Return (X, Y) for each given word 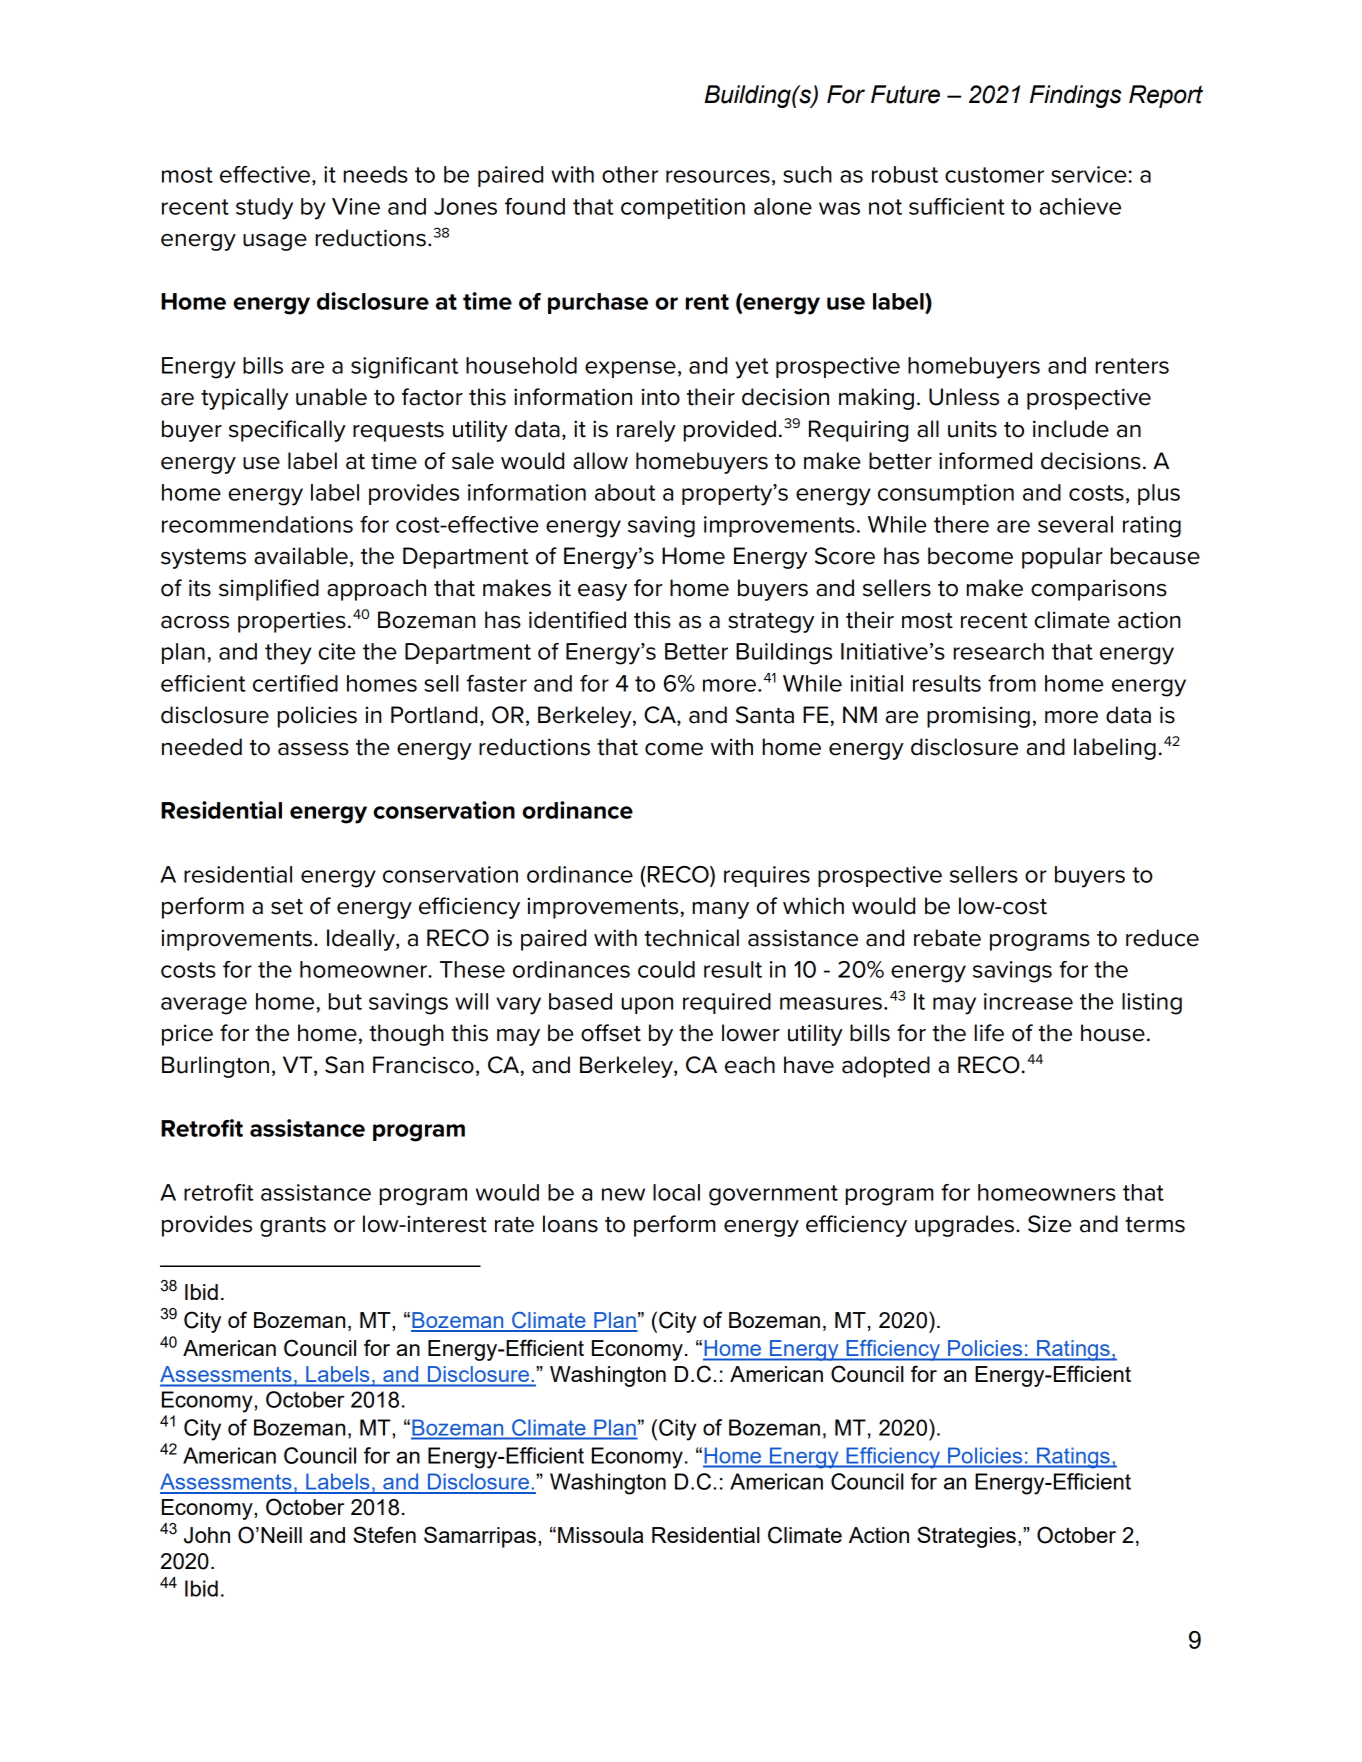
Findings (1076, 96)
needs (376, 174)
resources (718, 176)
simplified (269, 590)
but (345, 1001)
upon (647, 1005)
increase (1028, 1001)
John (207, 1535)
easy (602, 592)
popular (1062, 558)
